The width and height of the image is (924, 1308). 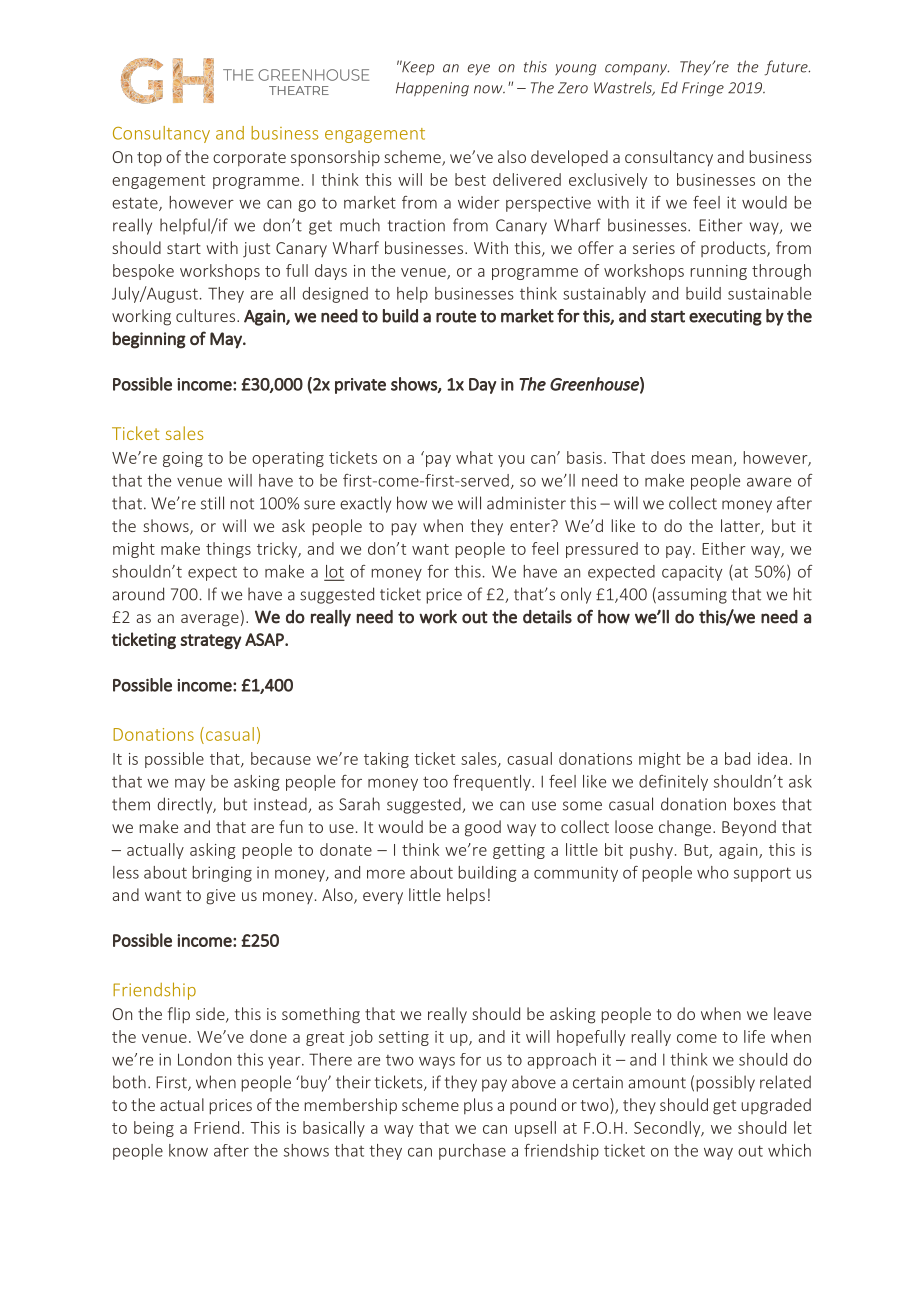 I want to click on Happening, so click(x=432, y=89).
